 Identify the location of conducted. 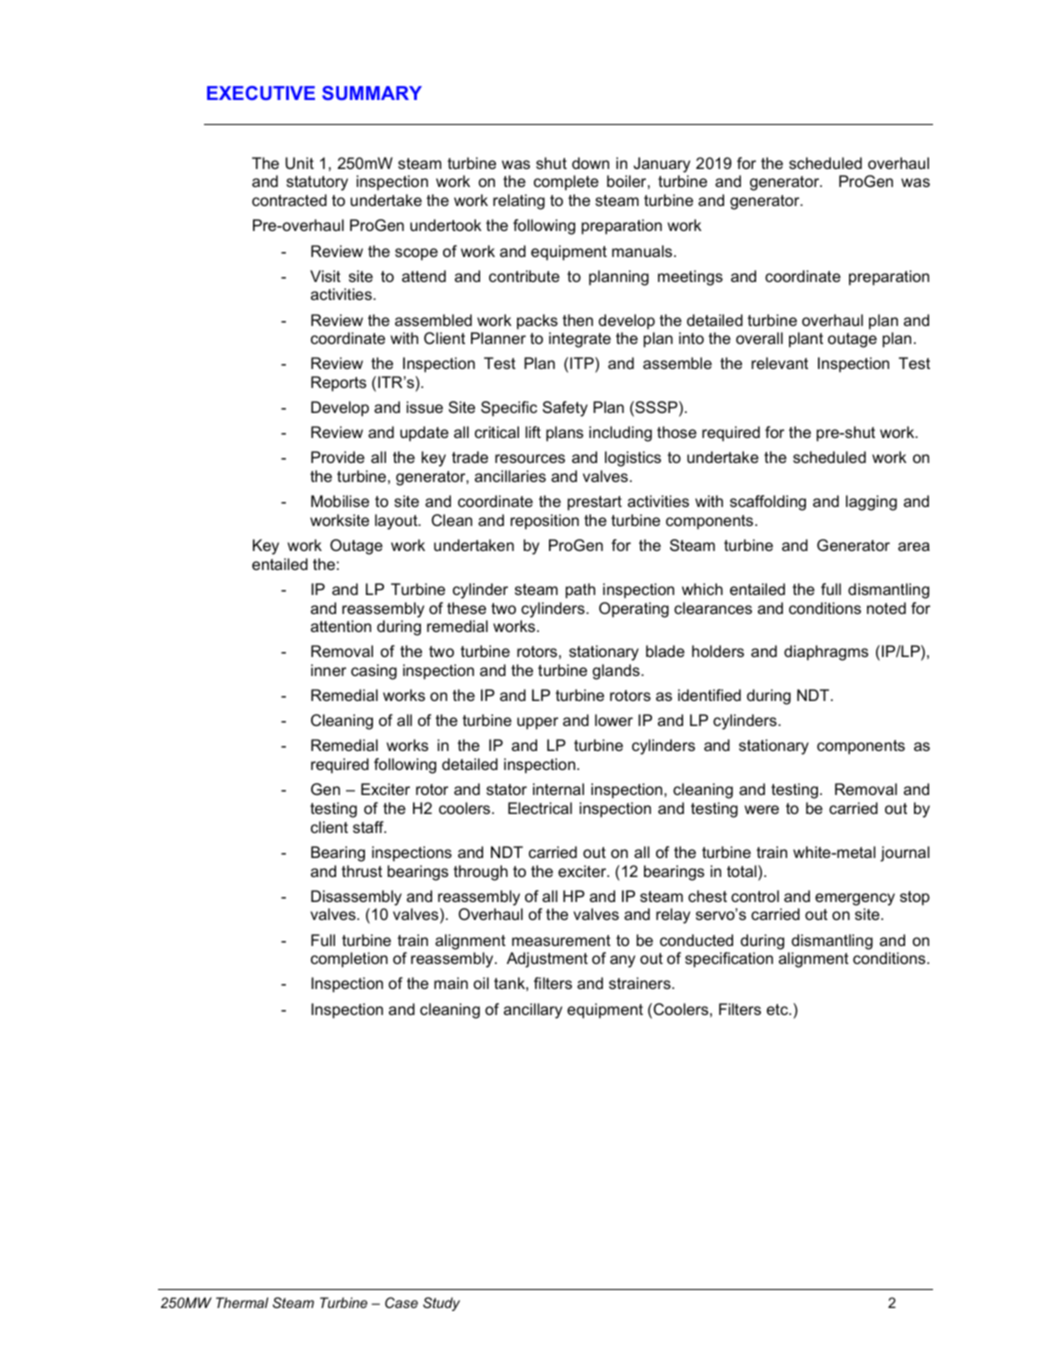
(696, 940).
